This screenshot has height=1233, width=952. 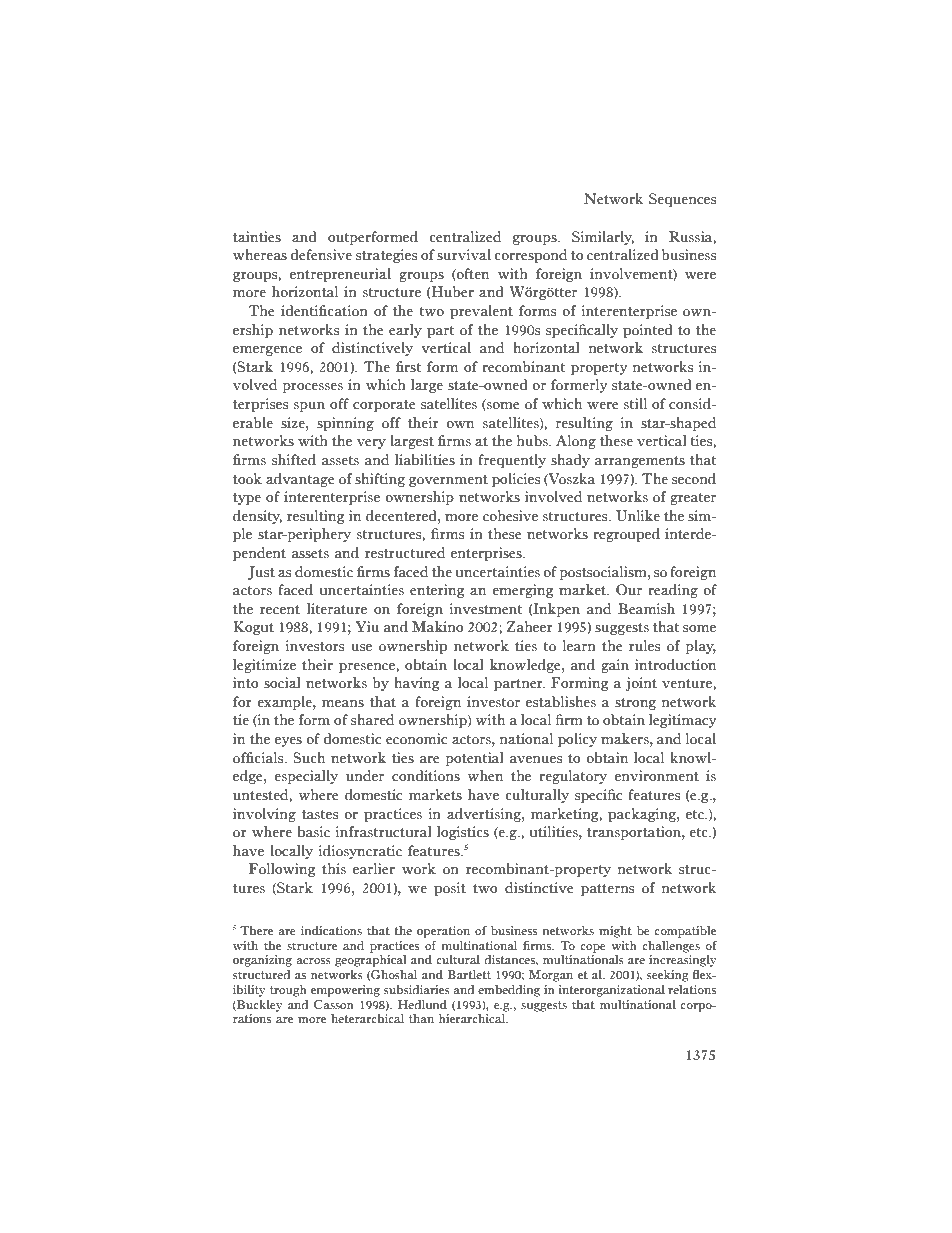 What do you see at coordinates (512, 461) in the screenshot?
I see `frequently` at bounding box center [512, 461].
